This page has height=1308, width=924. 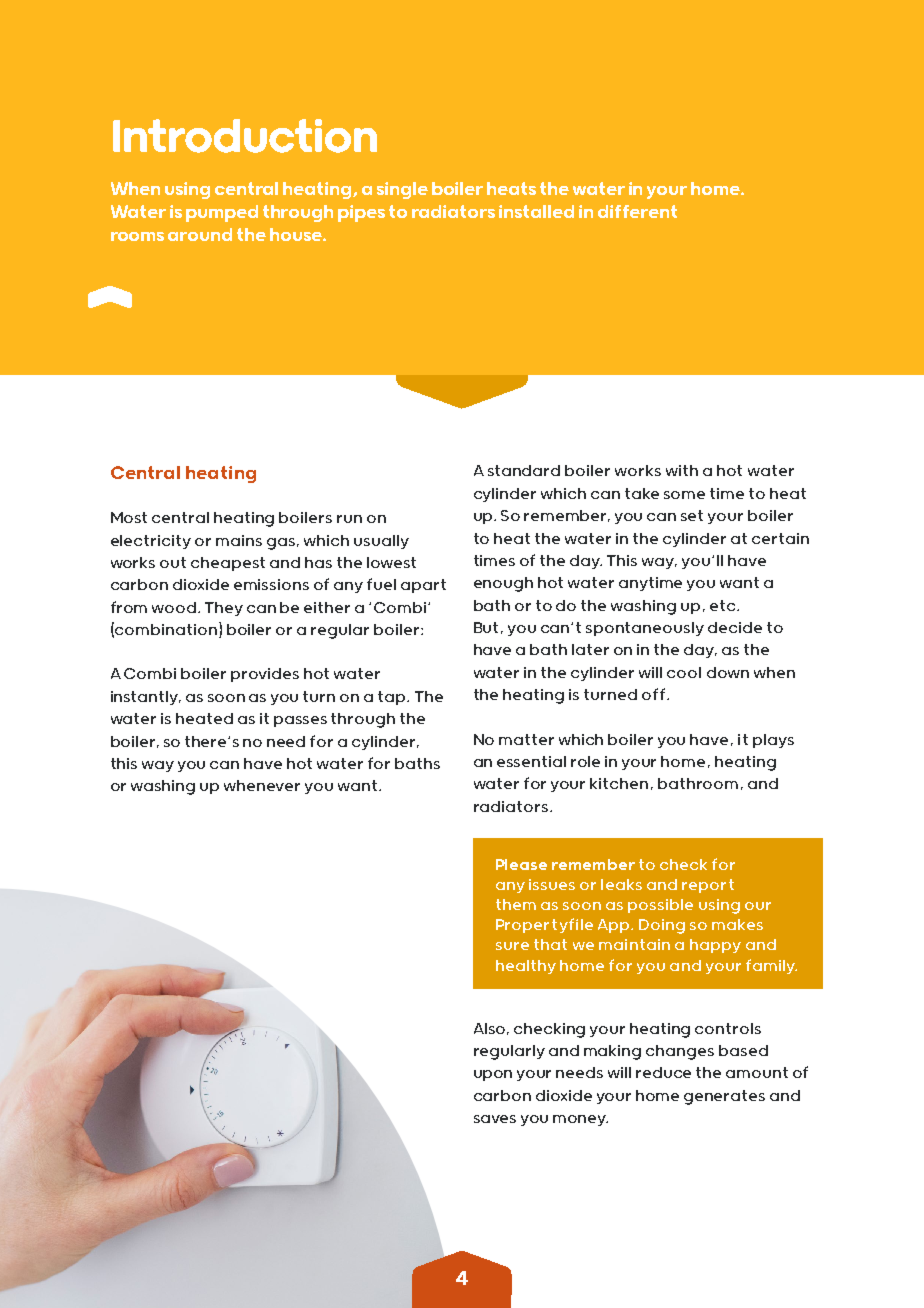 What do you see at coordinates (619, 783) in the page?
I see `kitchen` at bounding box center [619, 783].
